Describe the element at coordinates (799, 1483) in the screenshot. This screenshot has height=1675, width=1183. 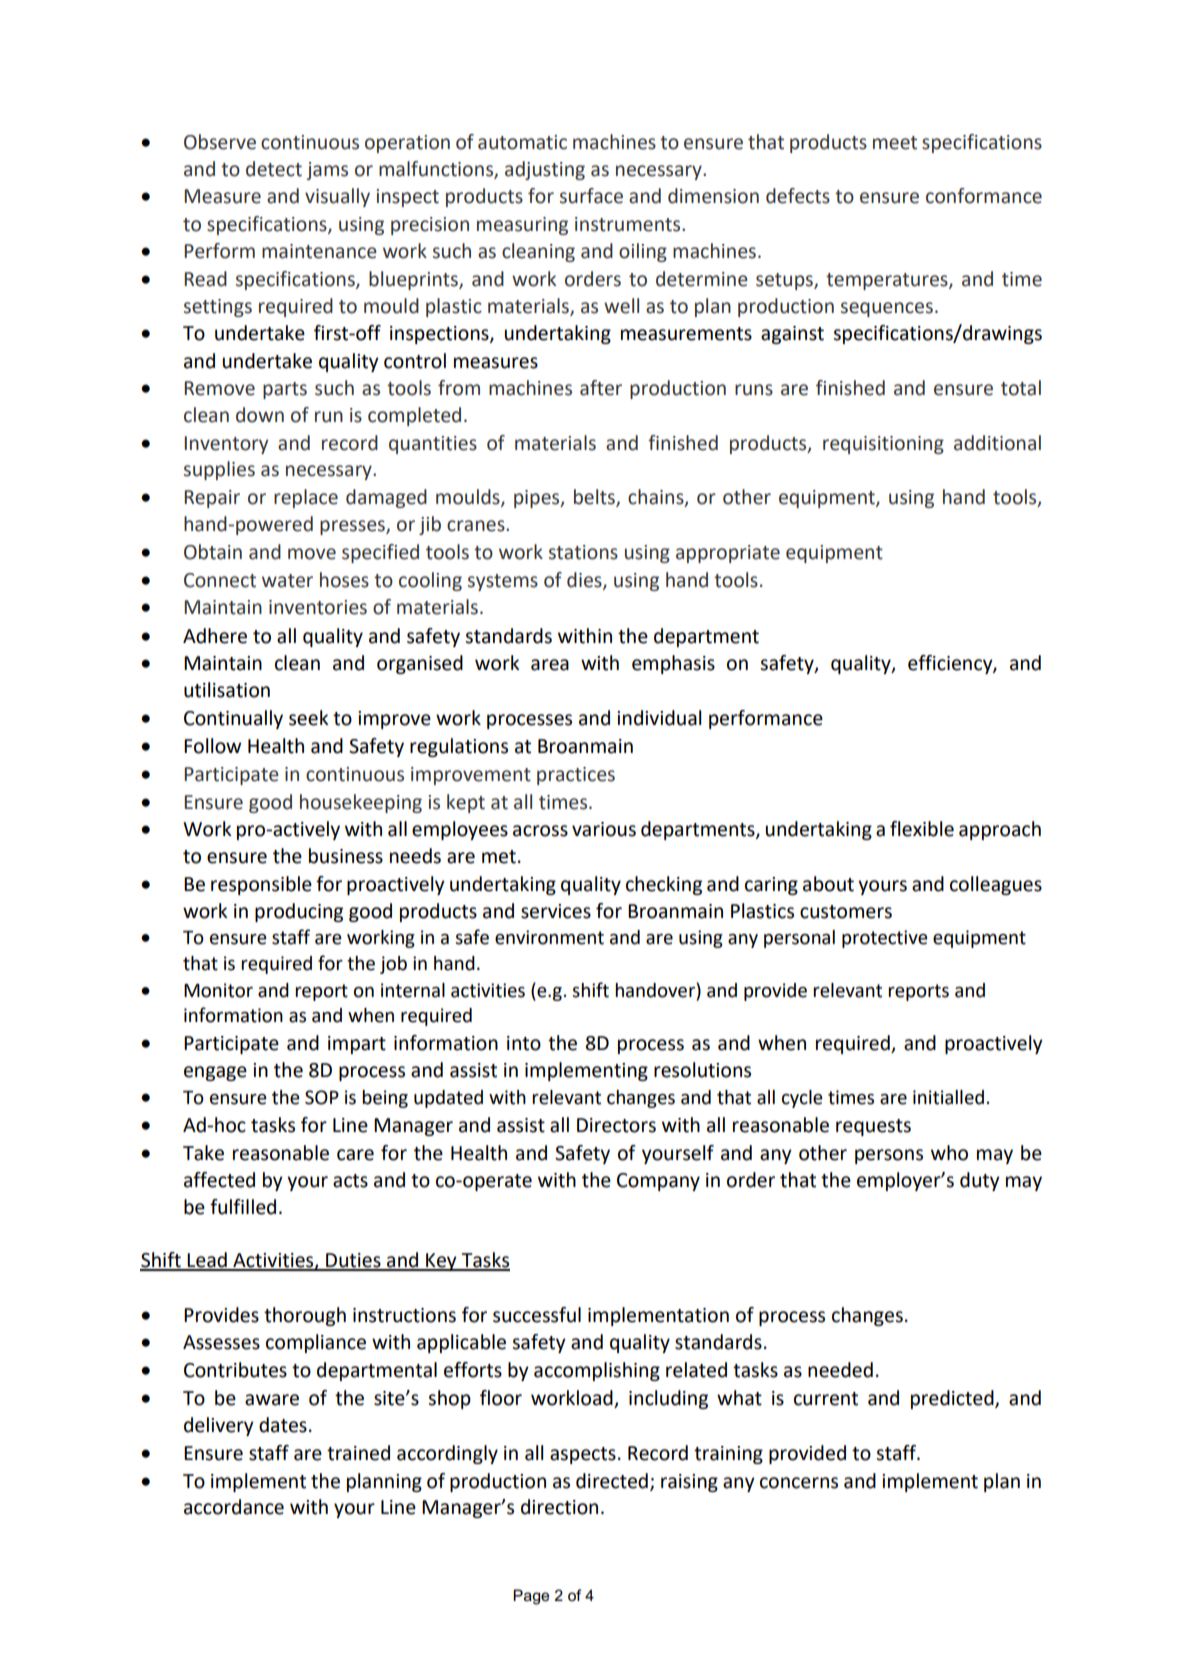
I see `concerns` at that location.
